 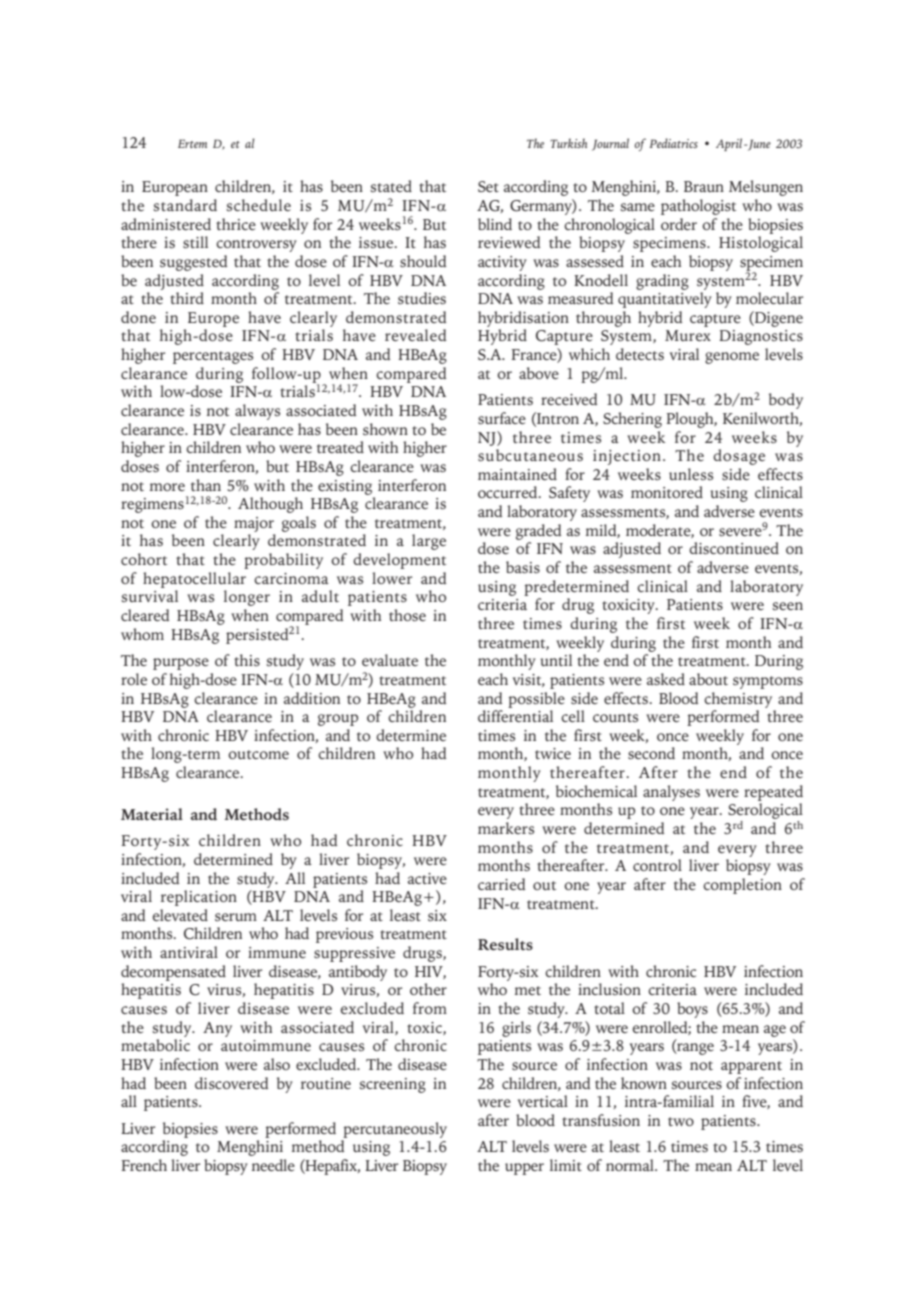 I want to click on discovered, so click(x=232, y=1083).
